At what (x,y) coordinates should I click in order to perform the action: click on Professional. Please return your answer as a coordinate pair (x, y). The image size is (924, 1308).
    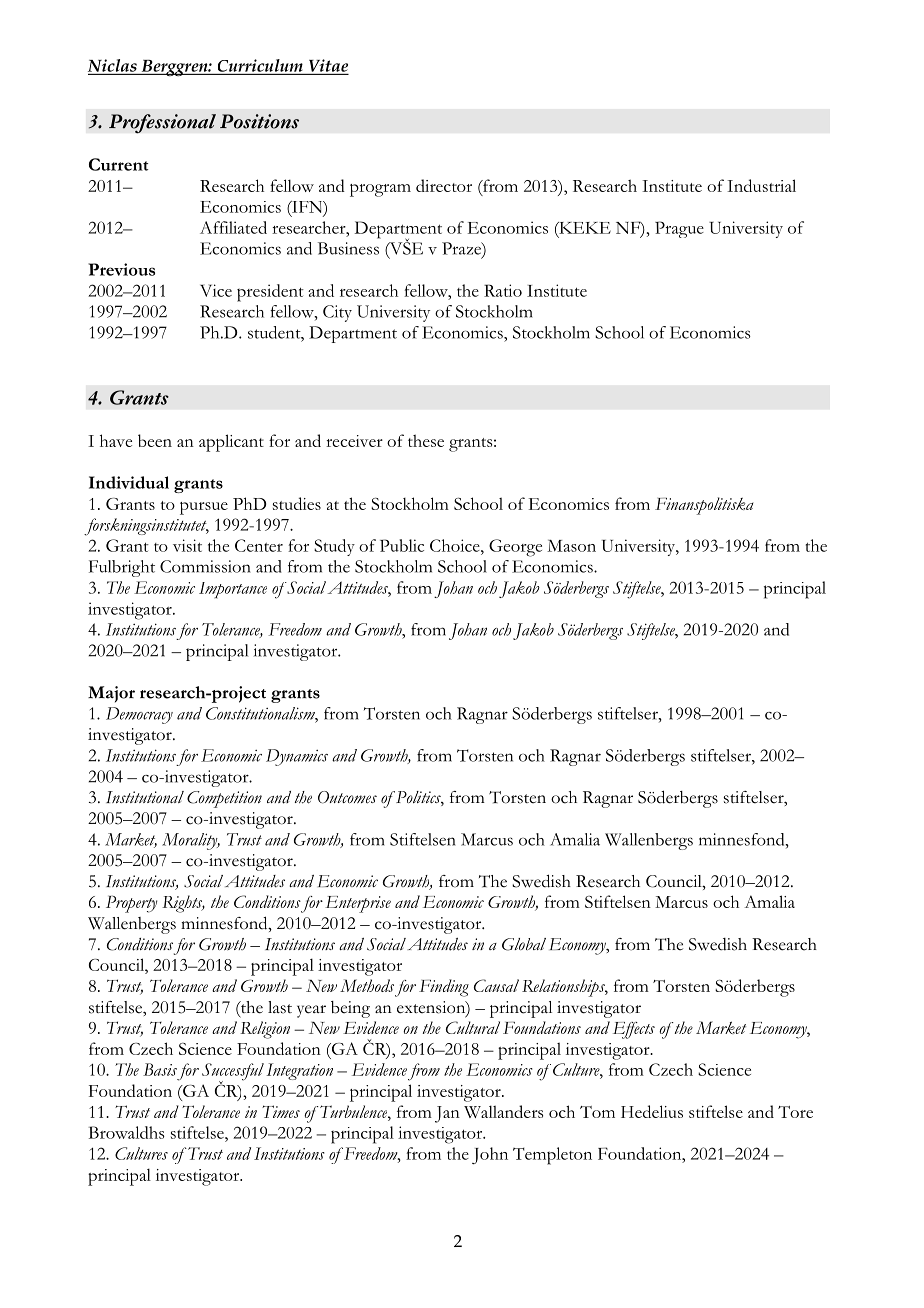
    Looking at the image, I should click on (162, 124).
